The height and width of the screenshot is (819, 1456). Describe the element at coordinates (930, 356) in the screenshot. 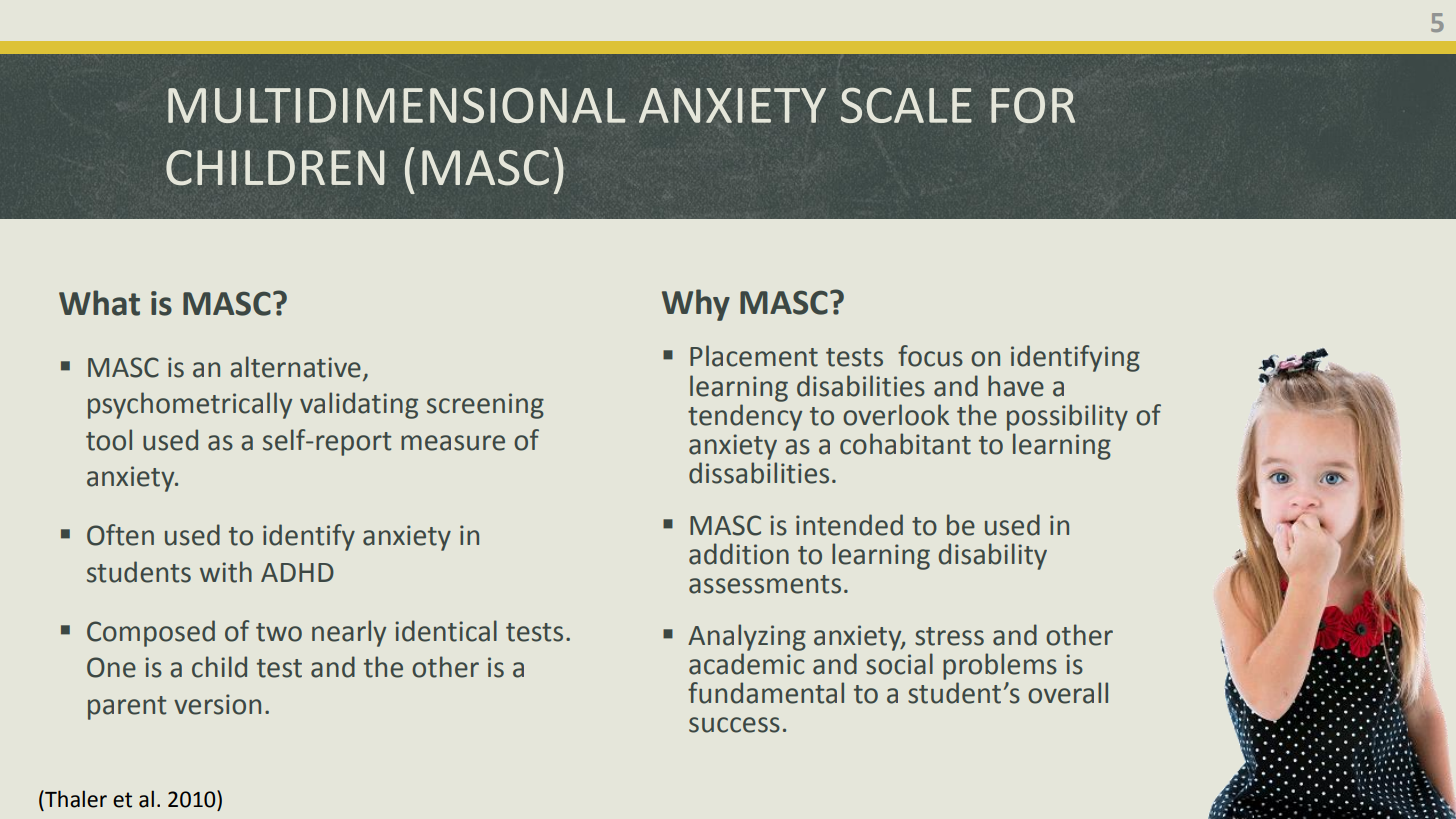

I see `focus` at that location.
